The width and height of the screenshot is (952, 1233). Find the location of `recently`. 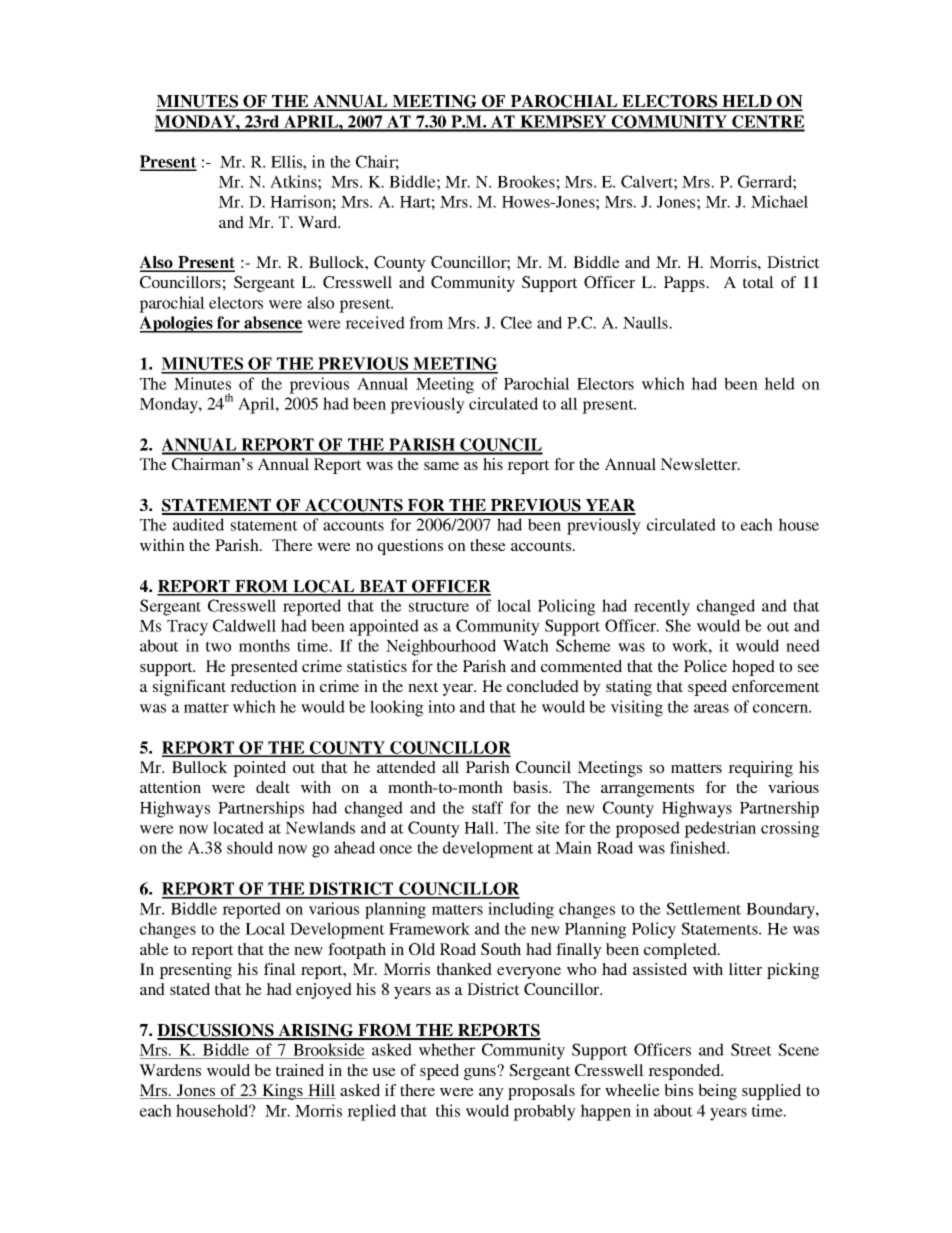

recently is located at coordinates (662, 607).
